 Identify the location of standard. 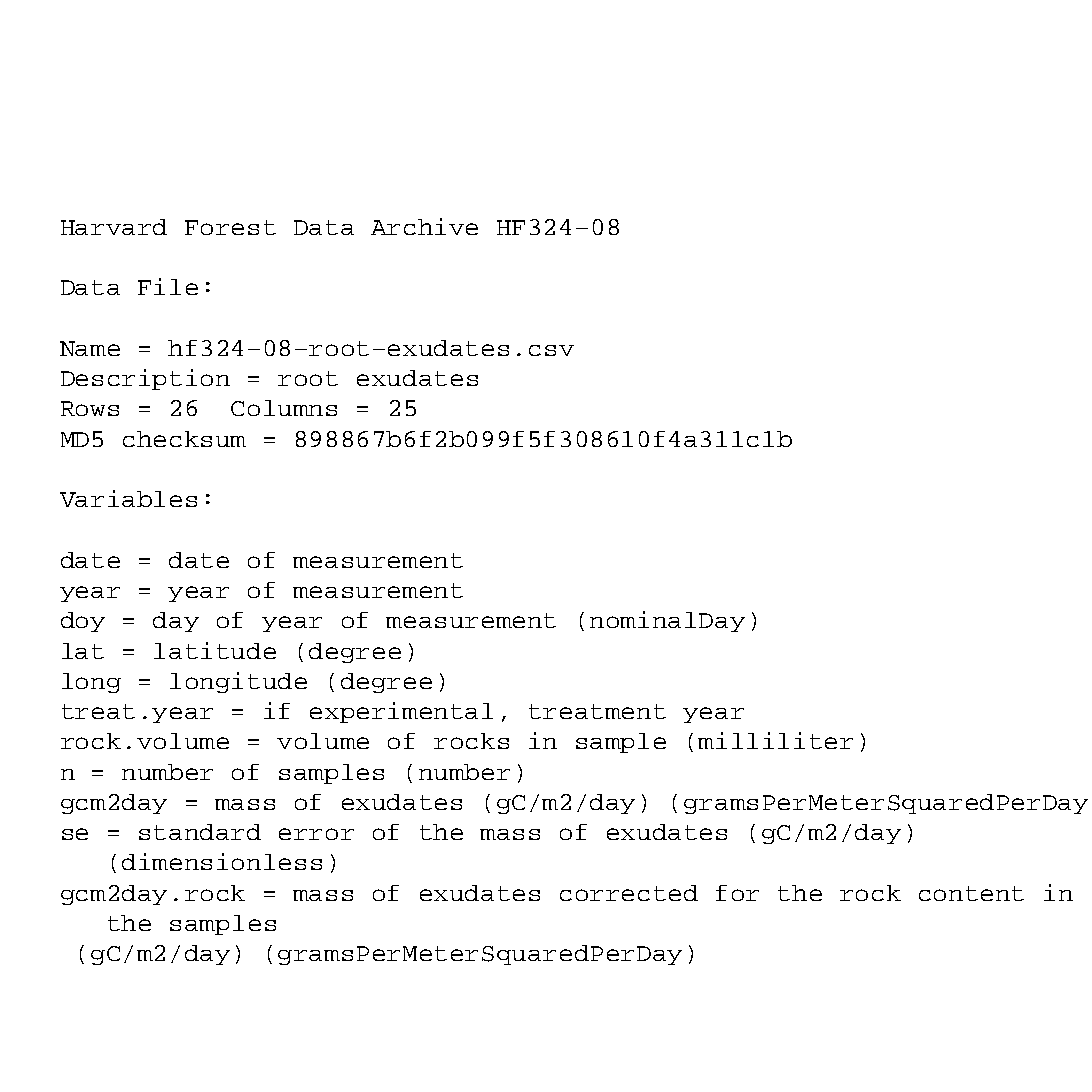
(200, 832).
